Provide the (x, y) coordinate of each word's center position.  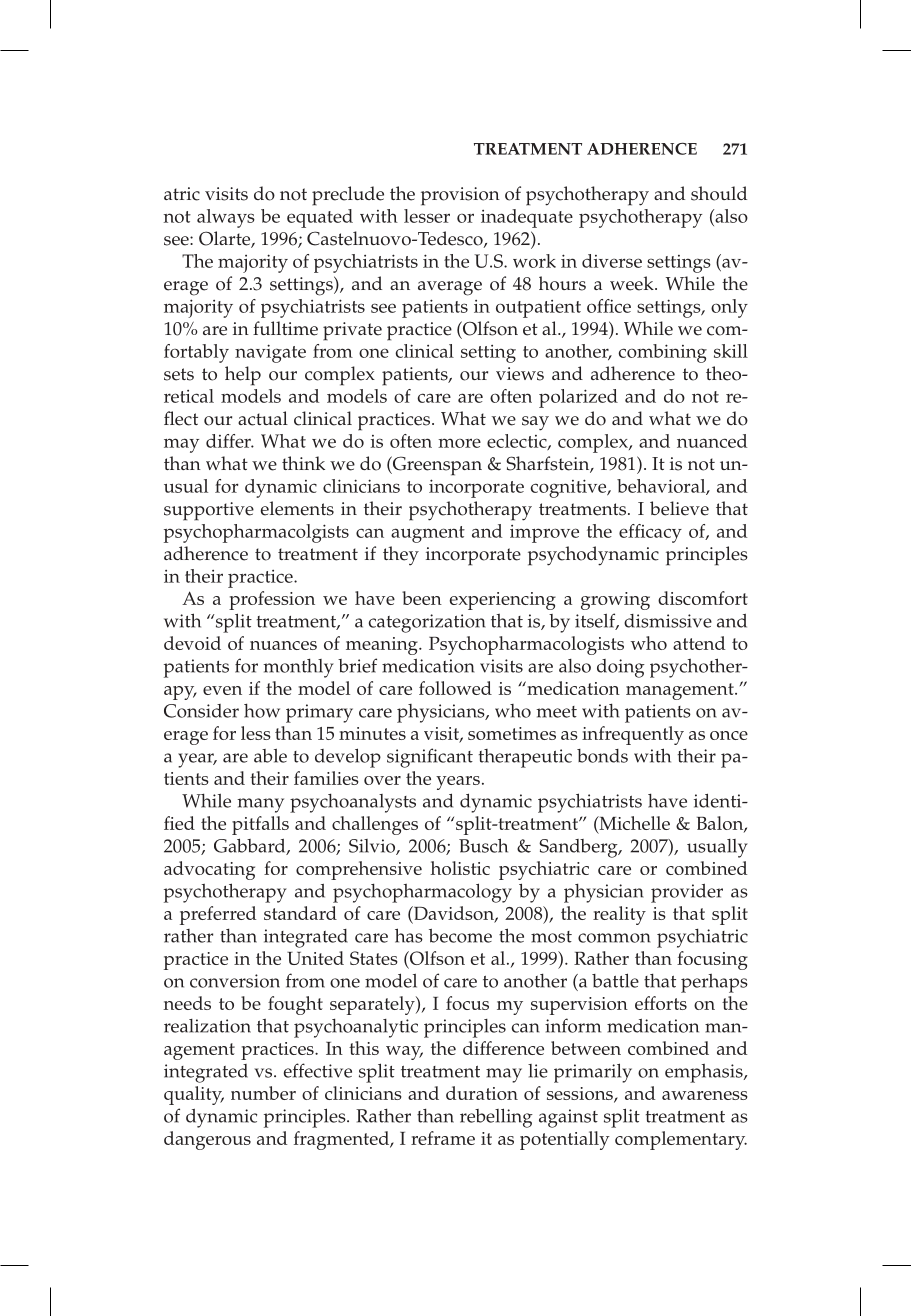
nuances (283, 645)
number (263, 1093)
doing (621, 668)
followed (455, 688)
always (226, 218)
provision (460, 196)
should (719, 193)
